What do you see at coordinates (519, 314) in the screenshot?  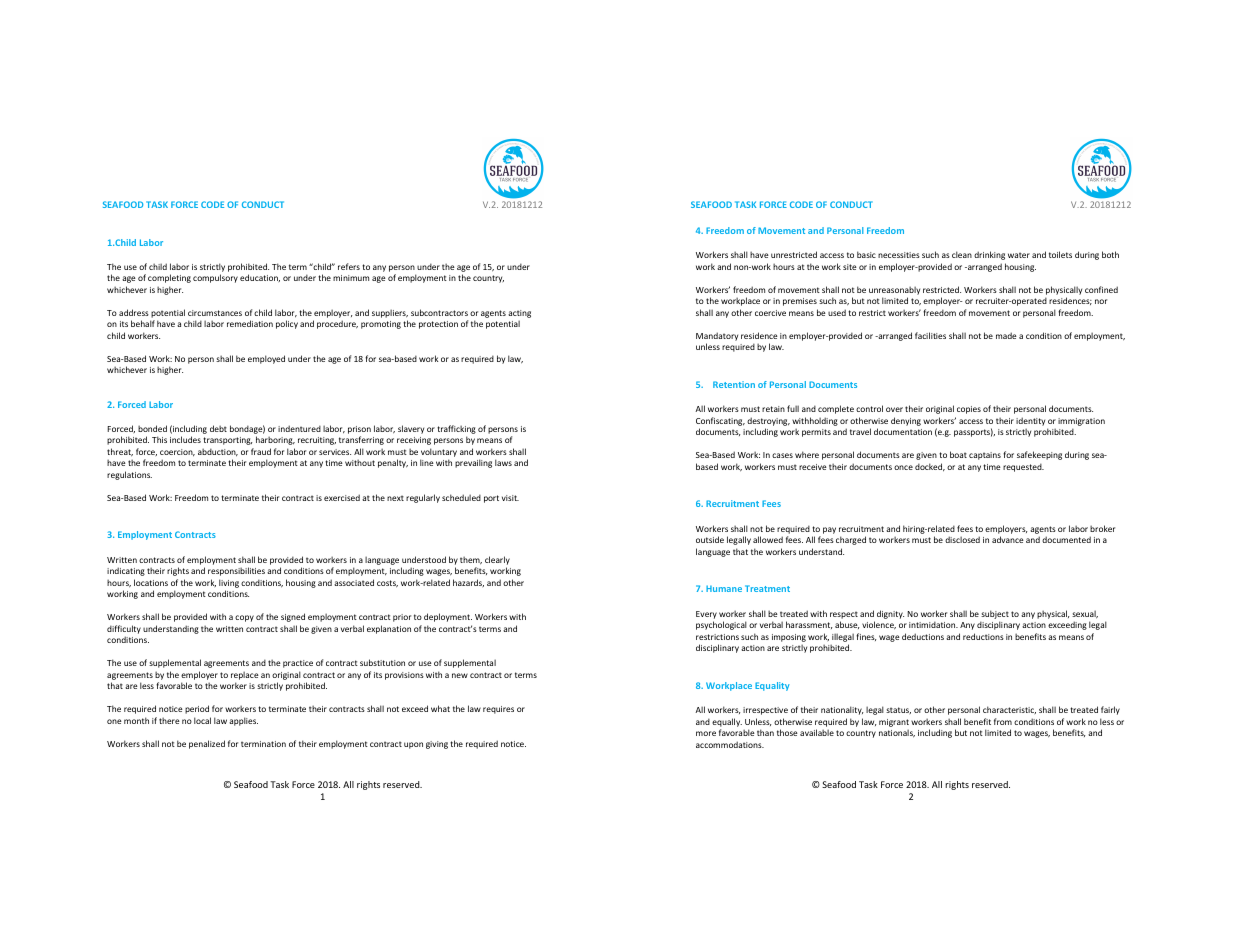 I see `acting` at bounding box center [519, 314].
